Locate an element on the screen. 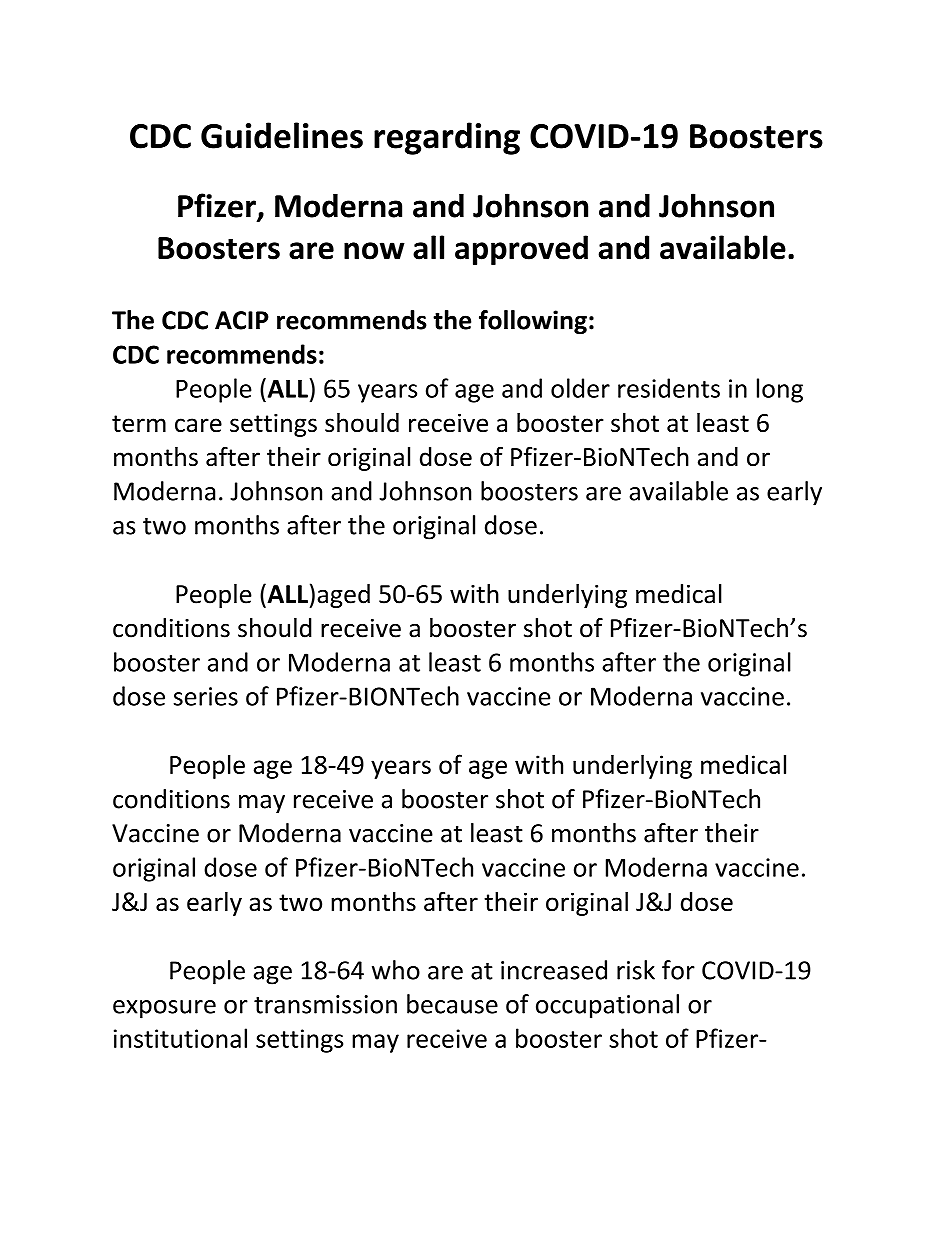 This screenshot has height=1233, width=952. series is located at coordinates (206, 696).
